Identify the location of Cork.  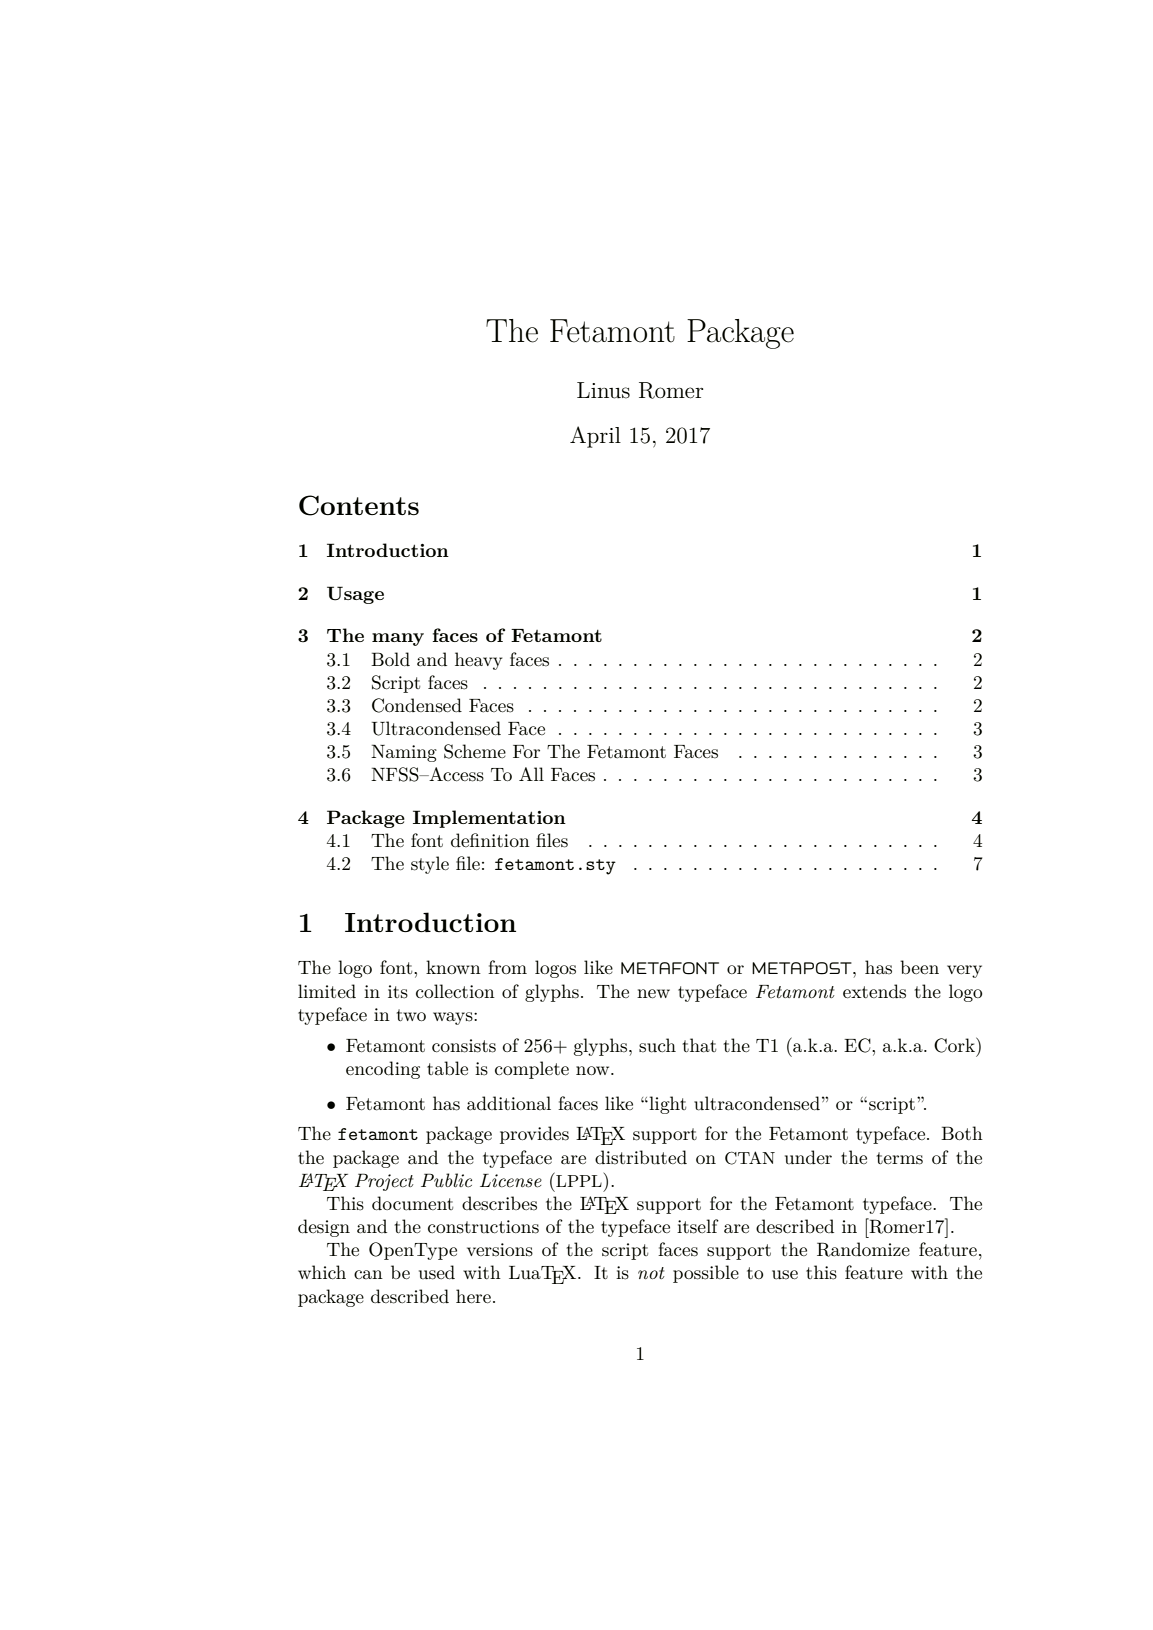
(955, 1045).
